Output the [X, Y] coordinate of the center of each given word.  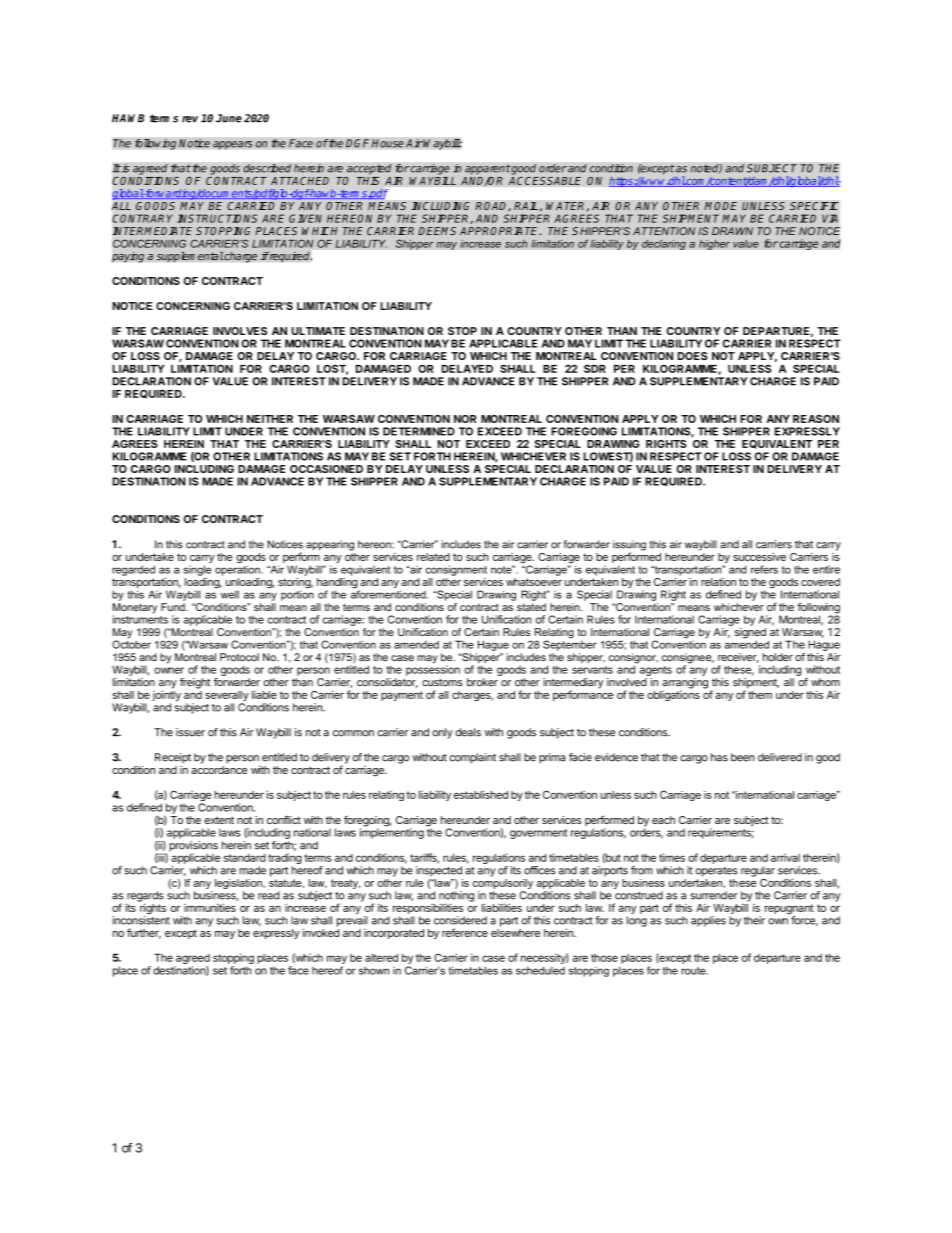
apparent [488, 169]
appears [233, 145]
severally [227, 697]
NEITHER [270, 419]
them [760, 695]
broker [482, 682]
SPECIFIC [814, 206]
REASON [816, 419]
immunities [210, 907]
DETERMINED [419, 431]
